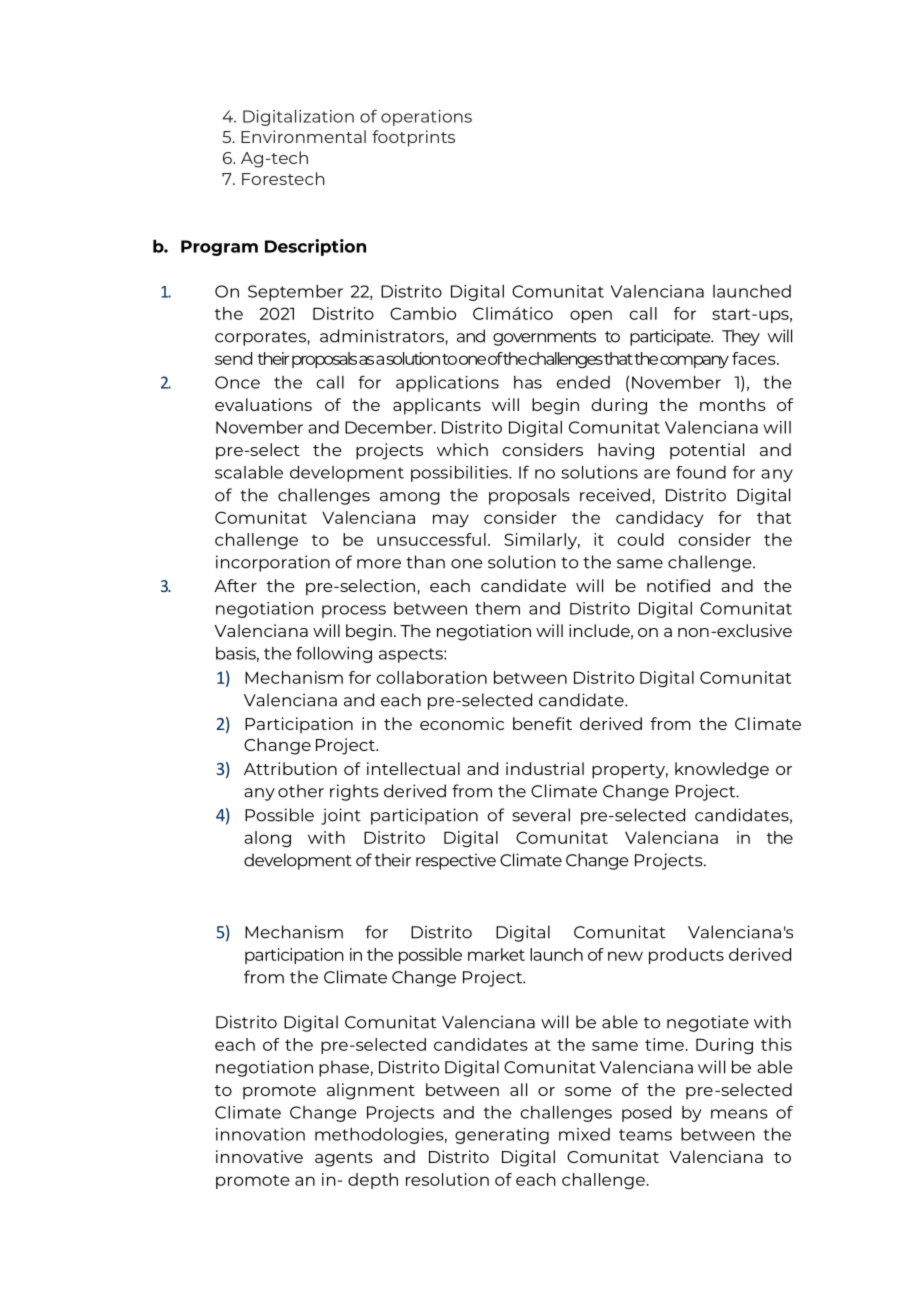 The height and width of the image is (1308, 924). What do you see at coordinates (686, 956) in the image?
I see `products` at bounding box center [686, 956].
